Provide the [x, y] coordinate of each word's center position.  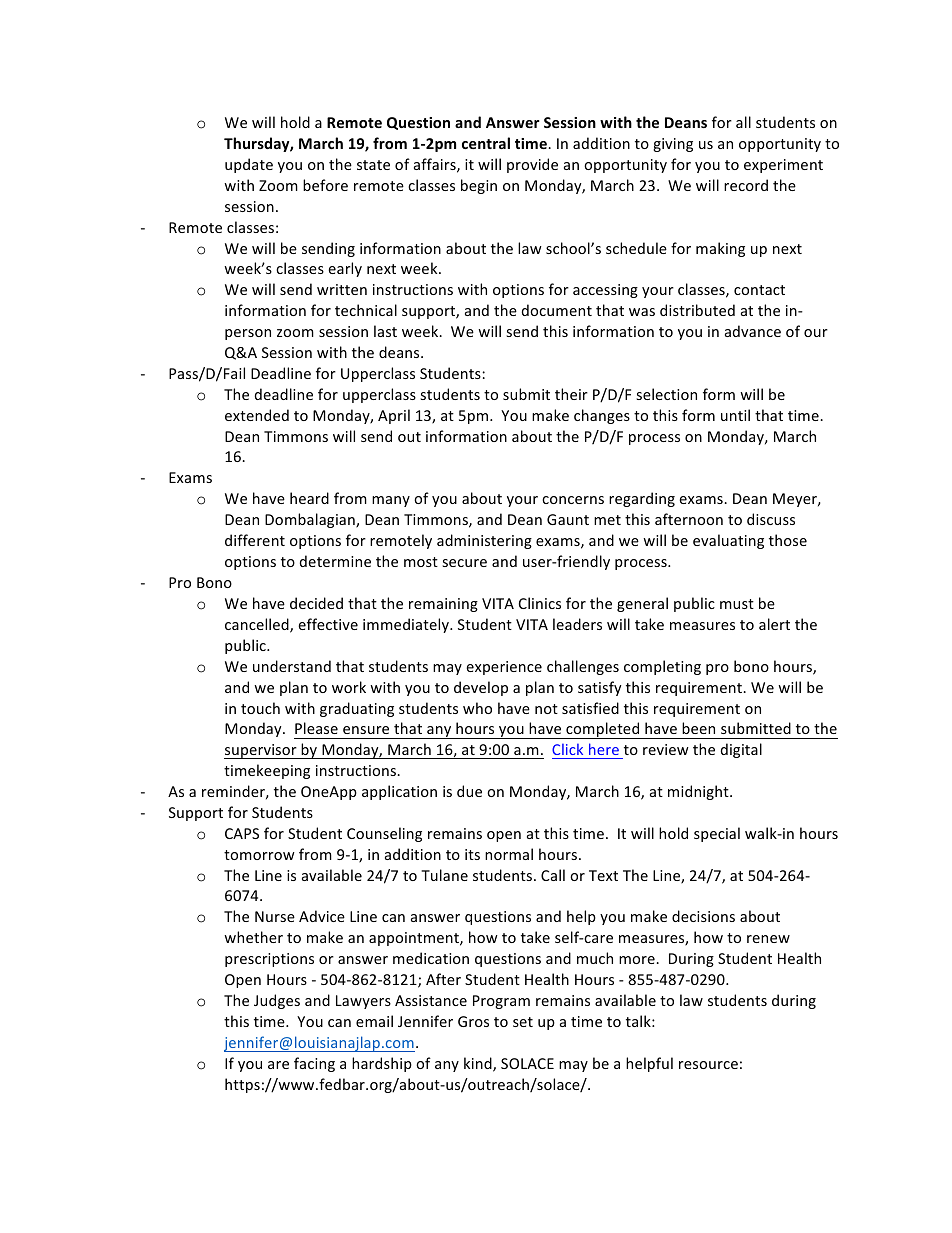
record [746, 185]
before [325, 185]
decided [316, 603]
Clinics [540, 603]
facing [314, 1064]
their [571, 394]
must [737, 604]
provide [532, 165]
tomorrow [259, 855]
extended [257, 415]
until [735, 415]
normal [509, 854]
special [717, 834]
